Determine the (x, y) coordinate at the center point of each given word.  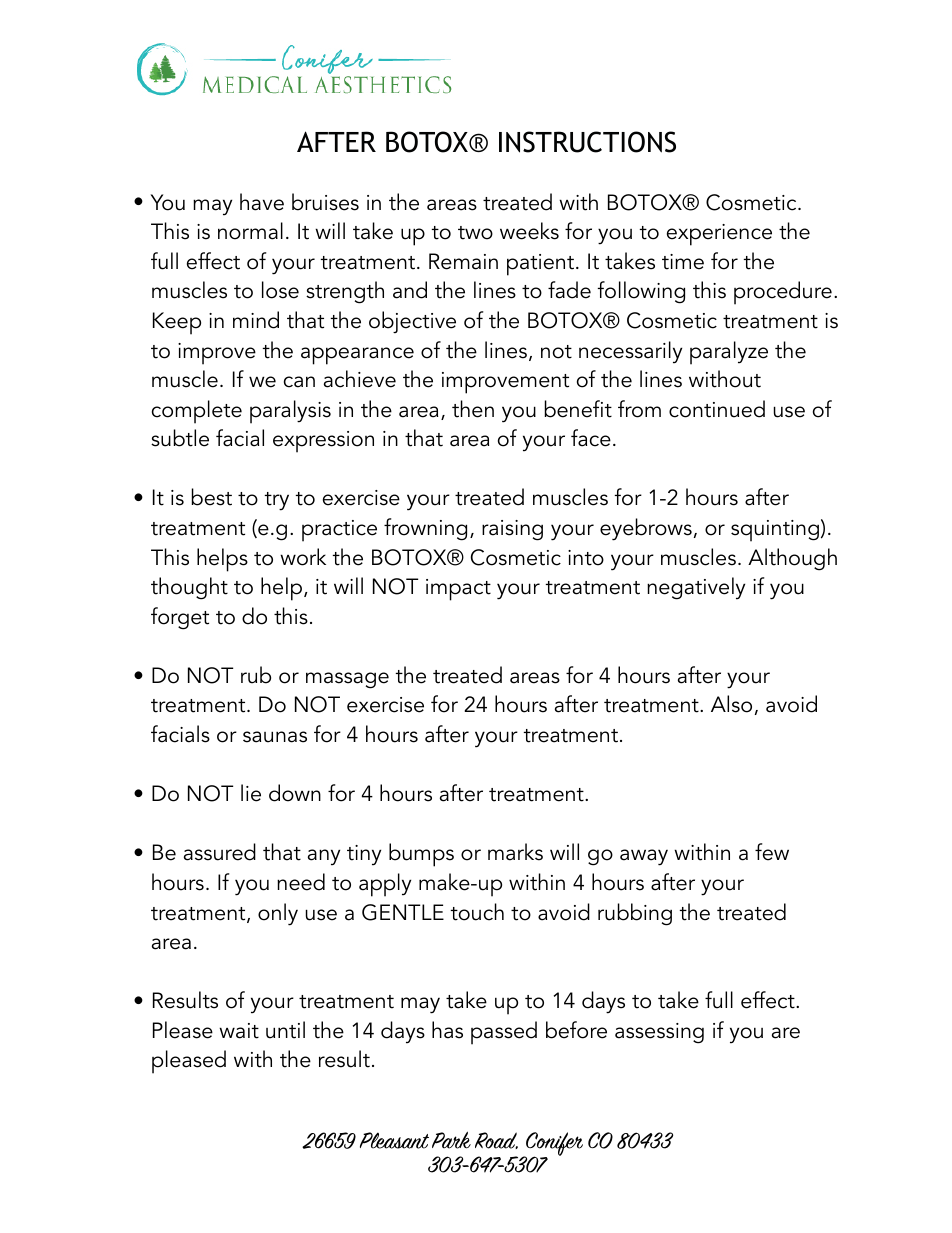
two (475, 233)
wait (239, 1031)
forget (180, 618)
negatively (696, 588)
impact (458, 590)
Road (496, 1140)
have (262, 202)
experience (719, 235)
